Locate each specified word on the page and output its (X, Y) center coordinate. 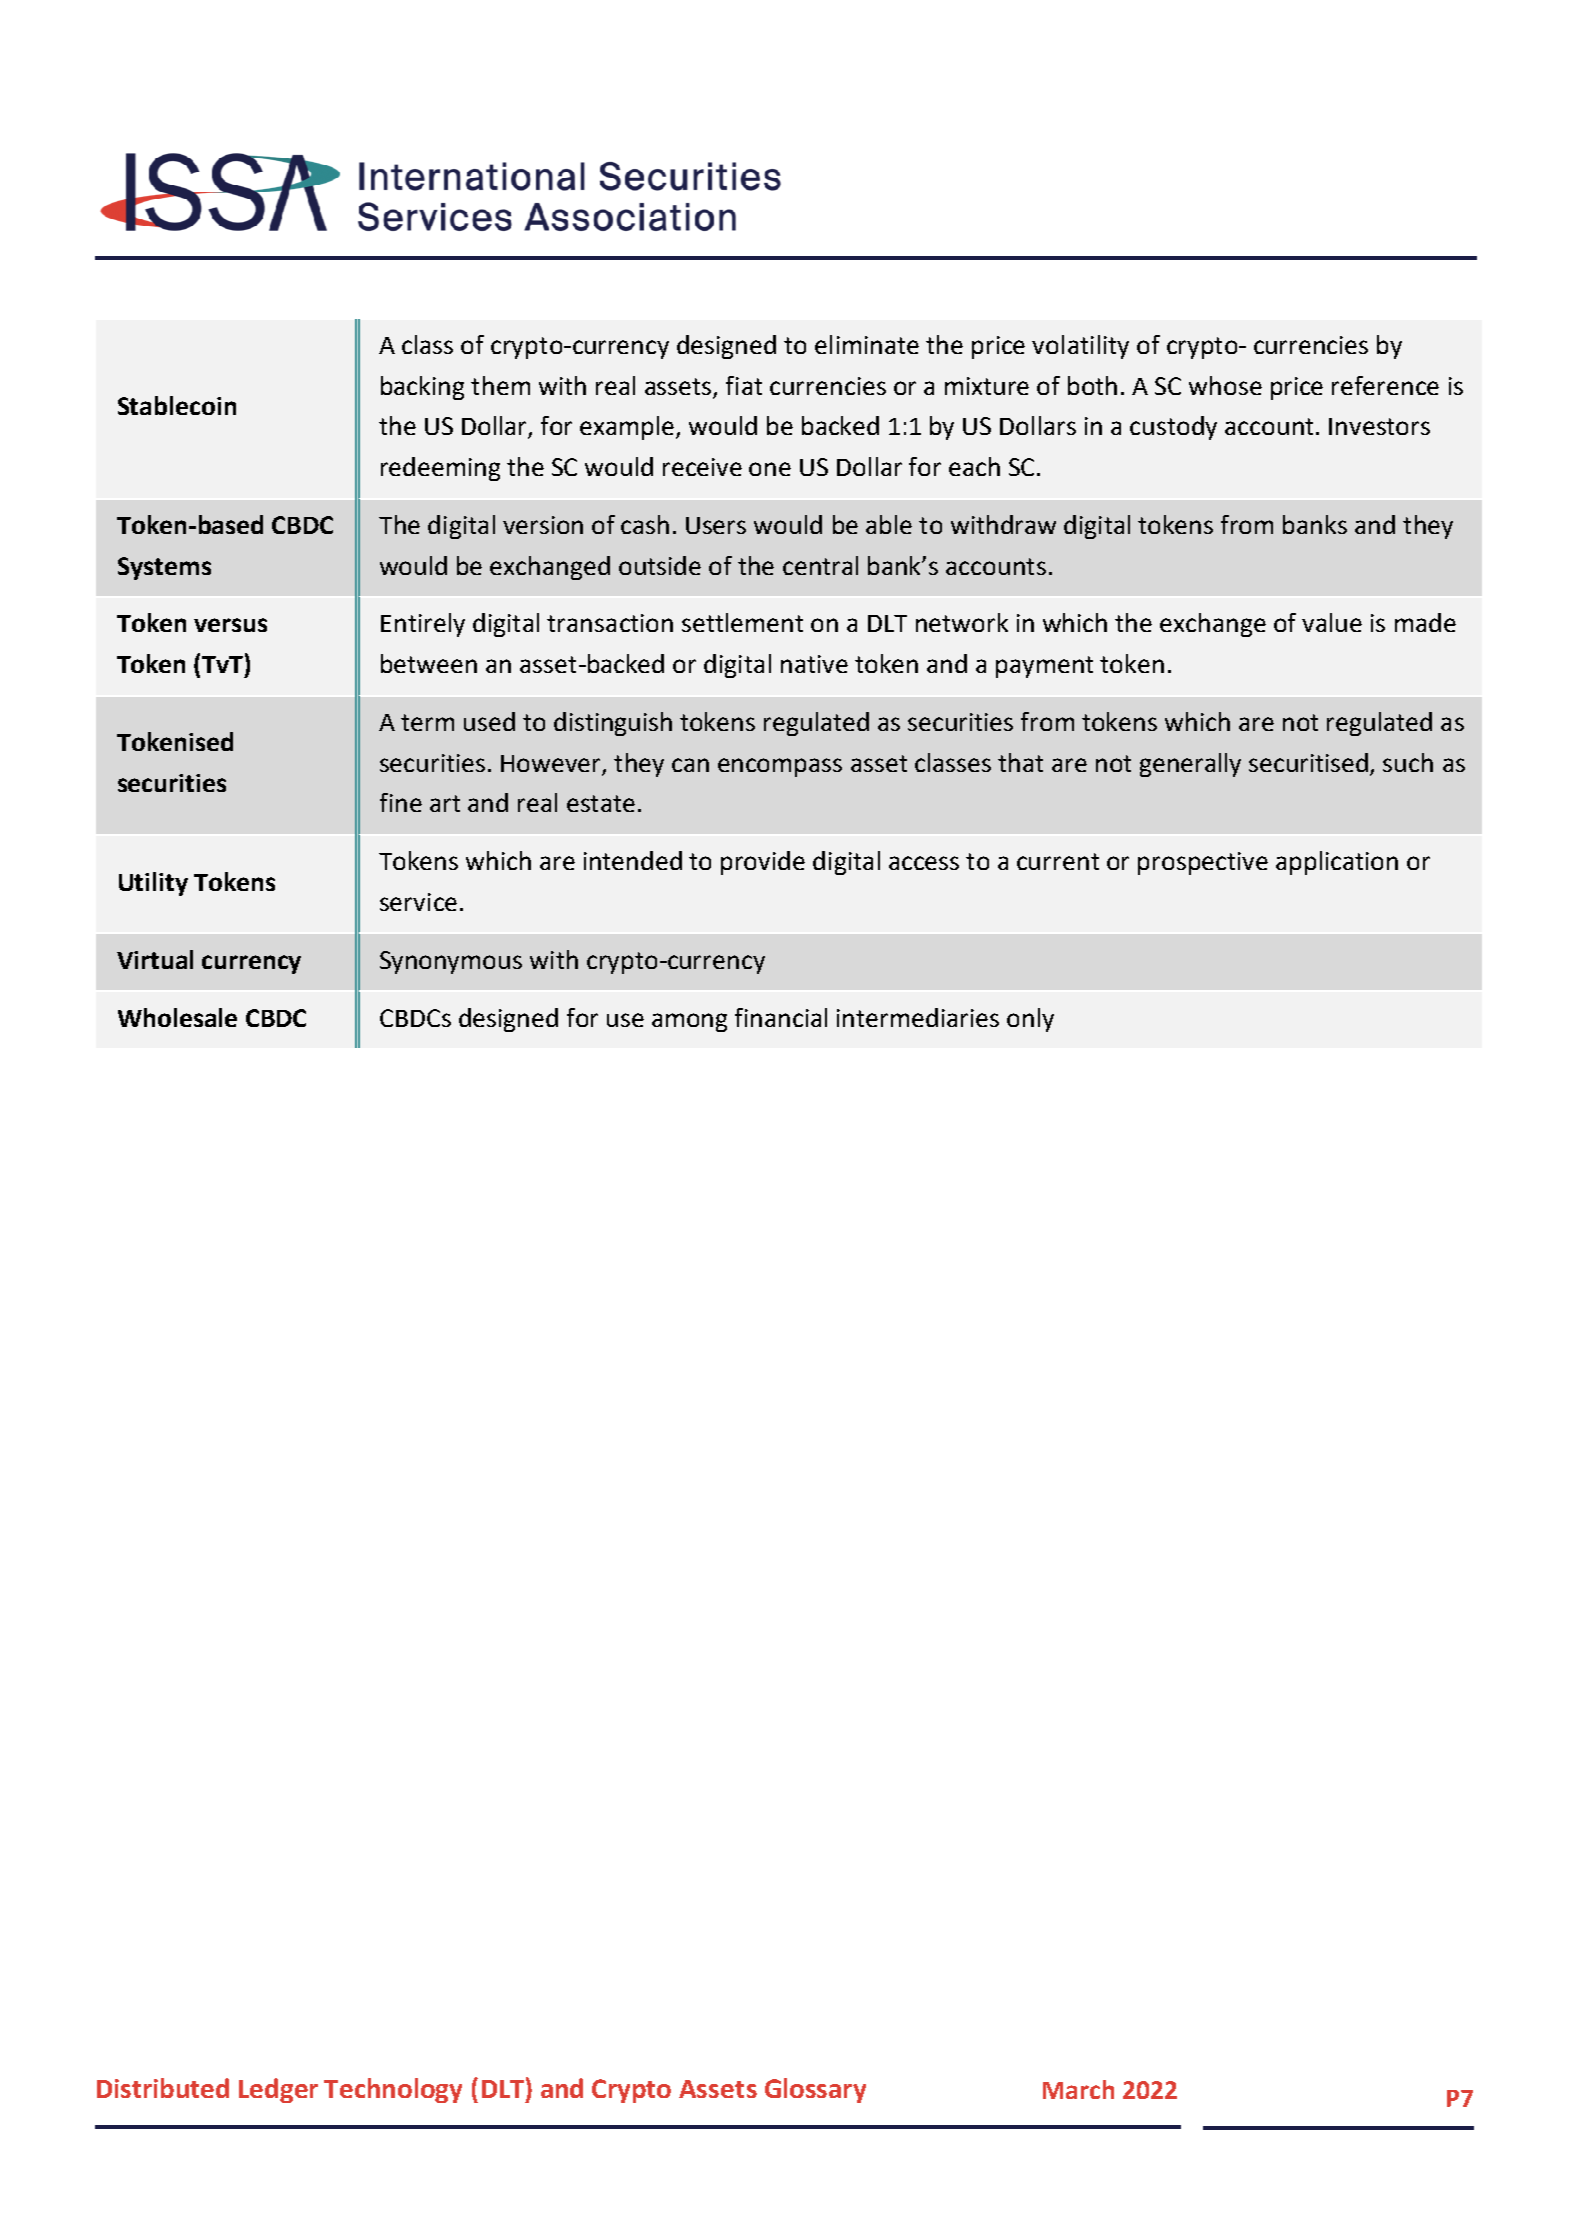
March (1078, 2089)
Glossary (815, 2090)
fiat (744, 385)
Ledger (278, 2090)
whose (1225, 385)
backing (422, 388)
